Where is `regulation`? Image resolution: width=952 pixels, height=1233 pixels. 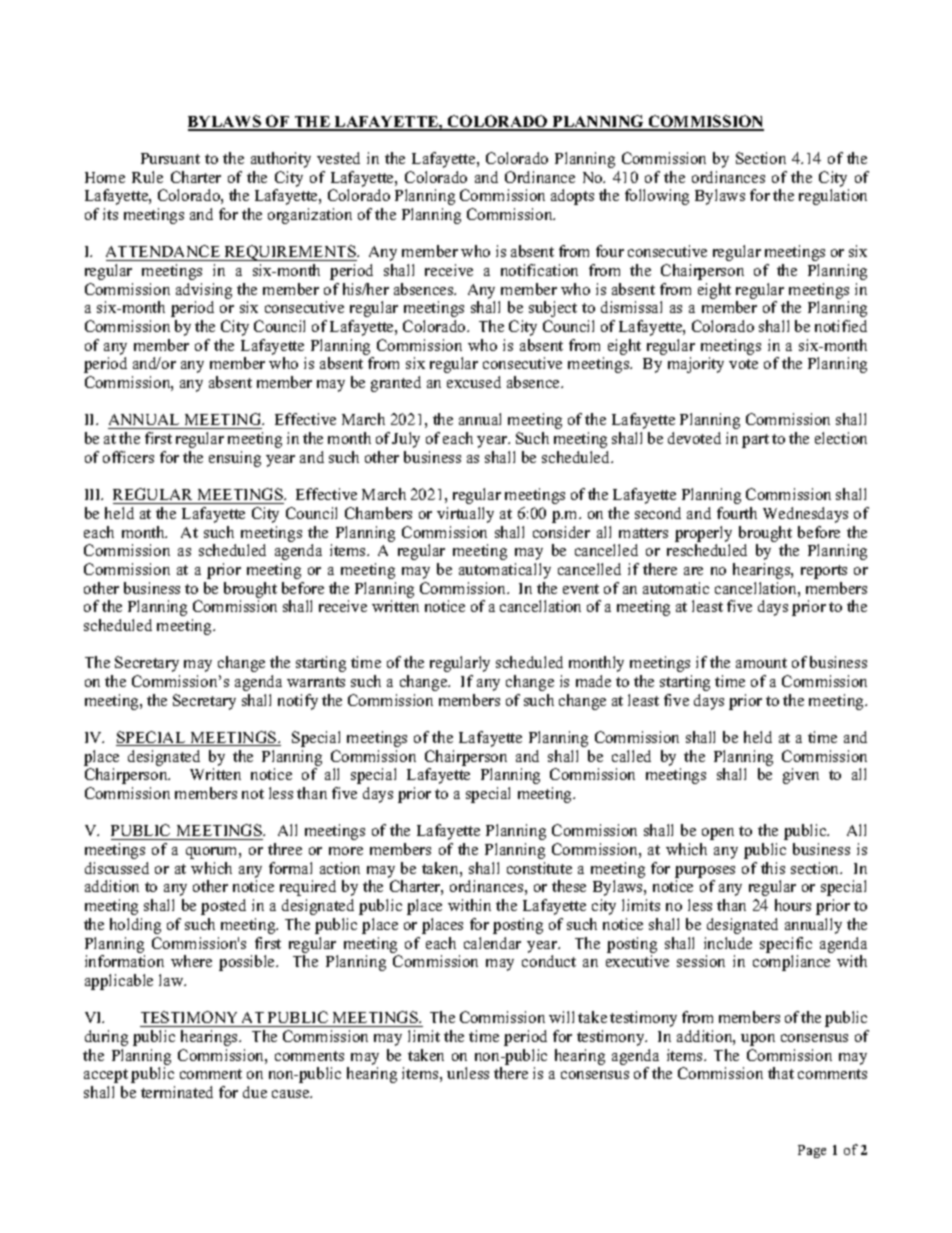 regulation is located at coordinates (833, 197).
